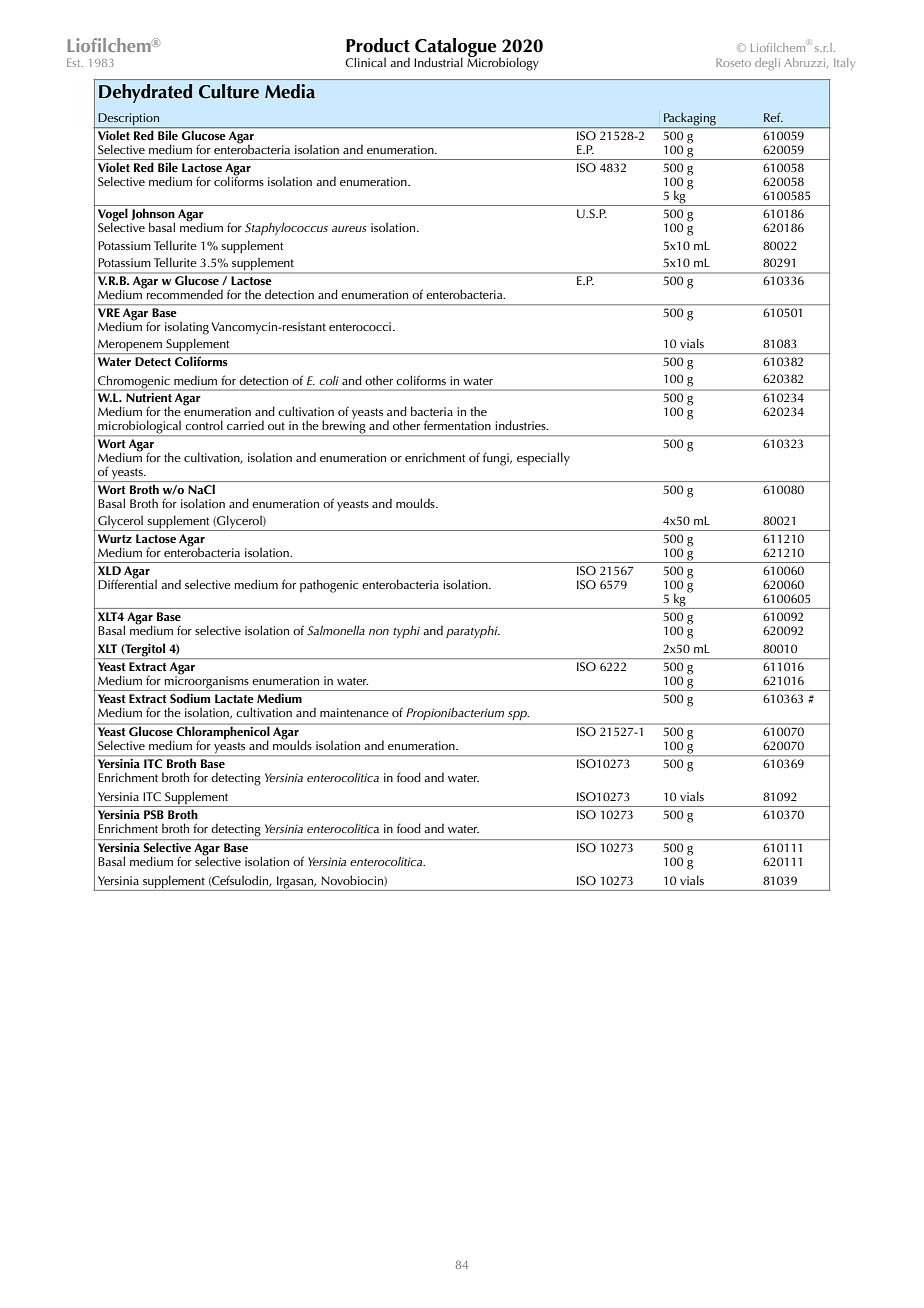 Image resolution: width=924 pixels, height=1308 pixels. What do you see at coordinates (457, 425) in the image?
I see `fermentation` at bounding box center [457, 425].
